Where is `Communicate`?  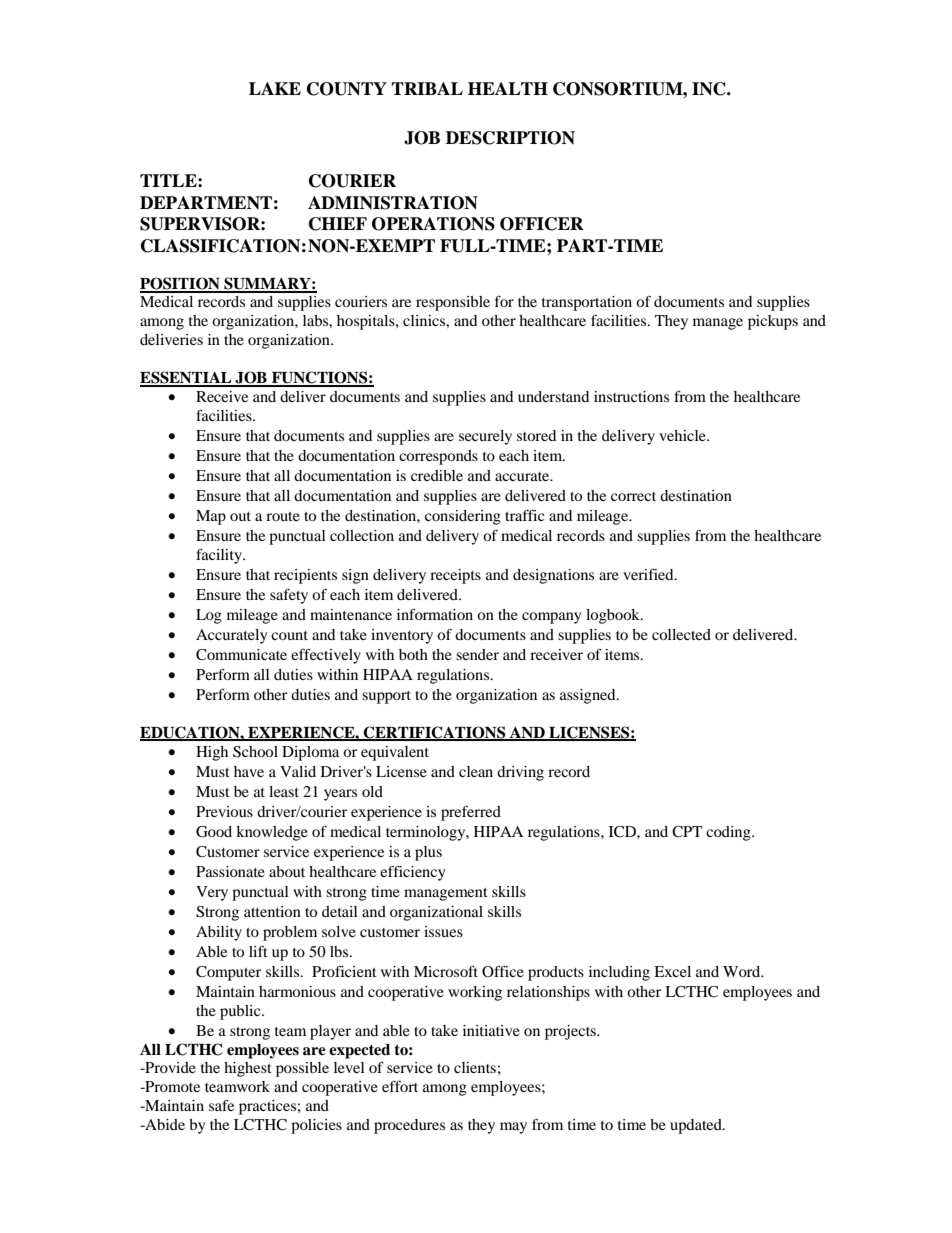
Communicate is located at coordinates (241, 655).
